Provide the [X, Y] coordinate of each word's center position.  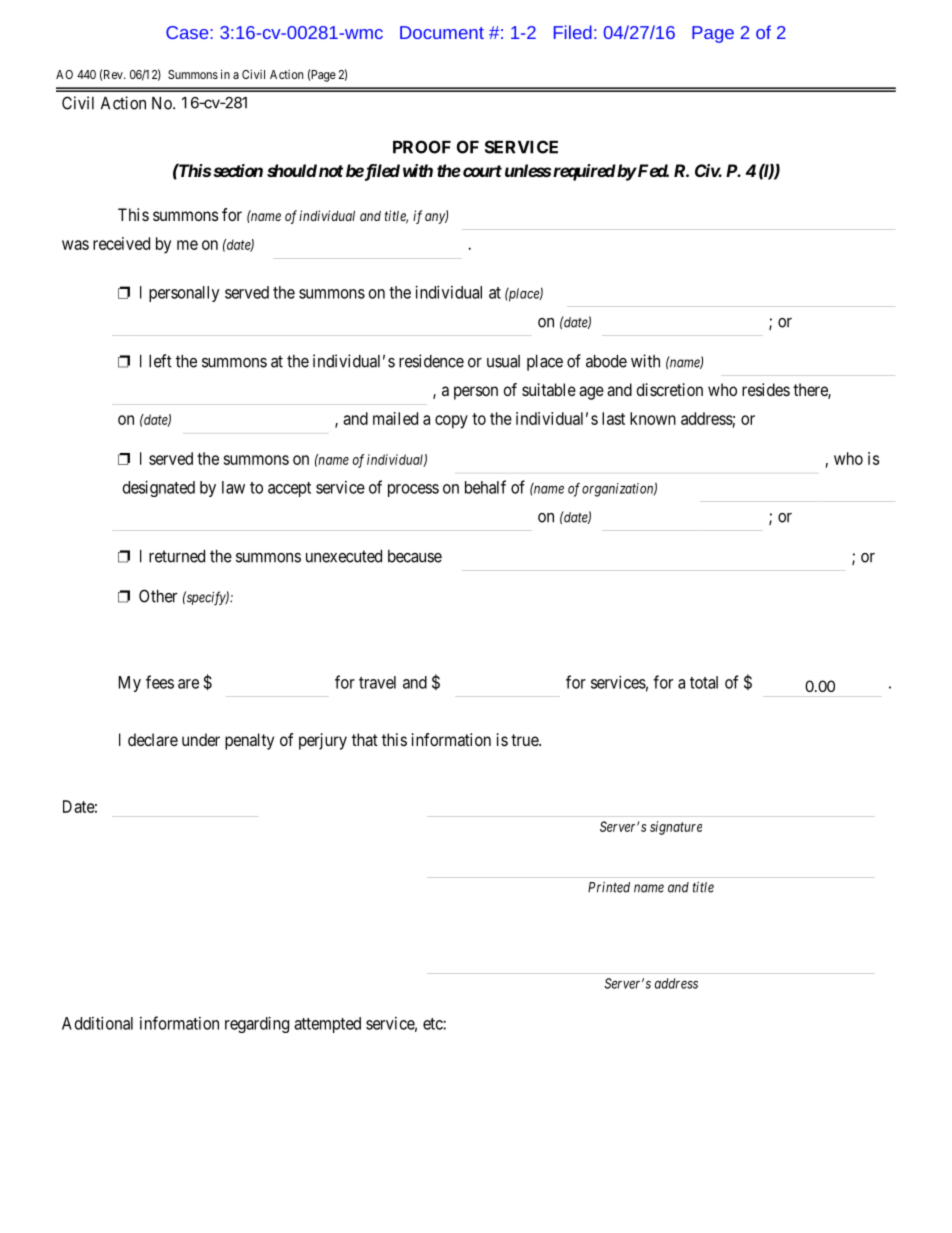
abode [606, 361]
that [365, 739]
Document [442, 32]
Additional [97, 1023]
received [121, 243]
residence [431, 361]
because [415, 556]
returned [177, 556]
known [653, 418]
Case [188, 32]
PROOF [422, 147]
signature [676, 828]
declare [153, 739]
